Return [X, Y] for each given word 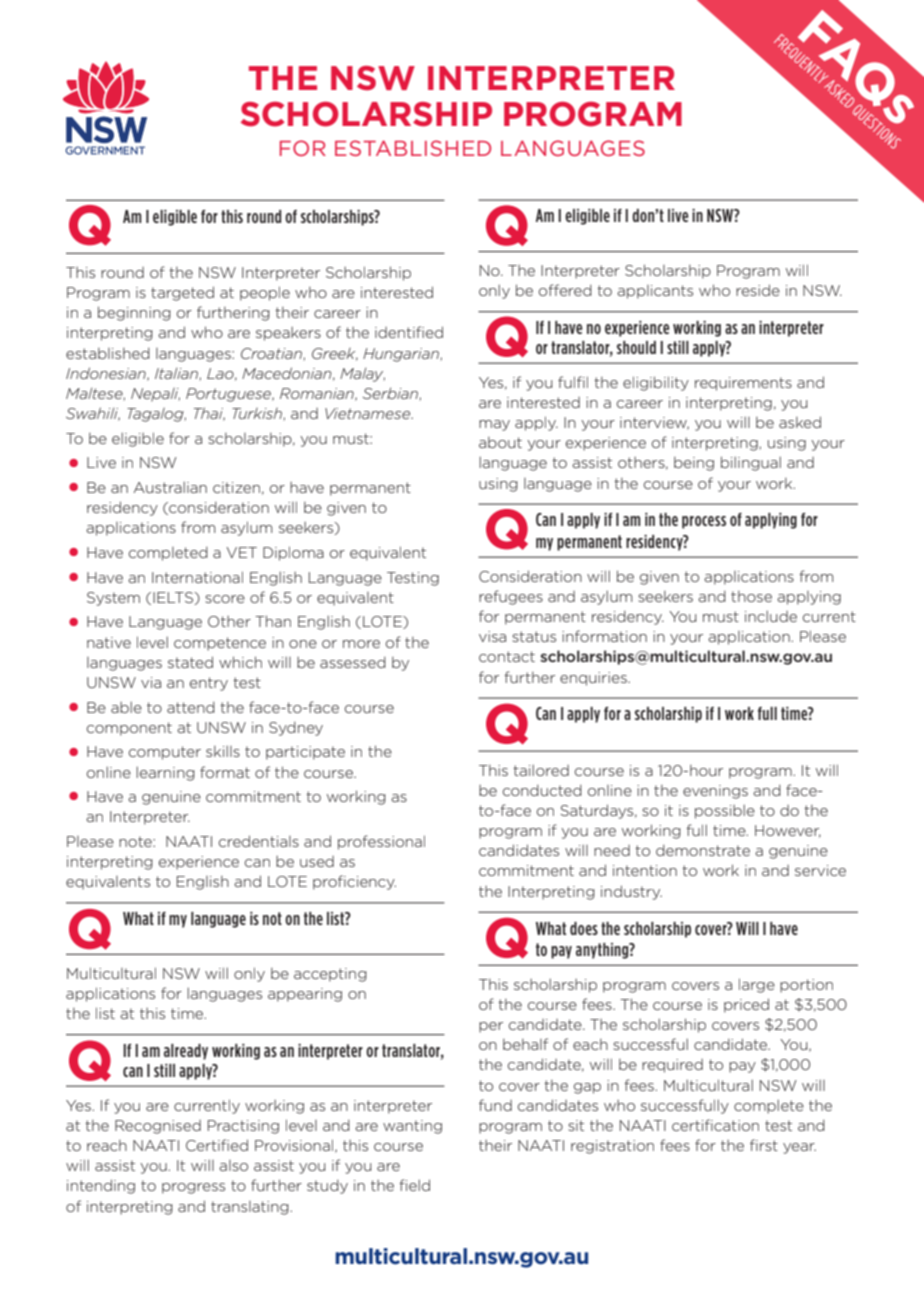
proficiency [354, 882]
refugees [511, 597]
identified [409, 332]
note [136, 841]
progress [193, 1188]
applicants [655, 292]
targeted [182, 293]
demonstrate [703, 850]
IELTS [174, 597]
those [751, 596]
